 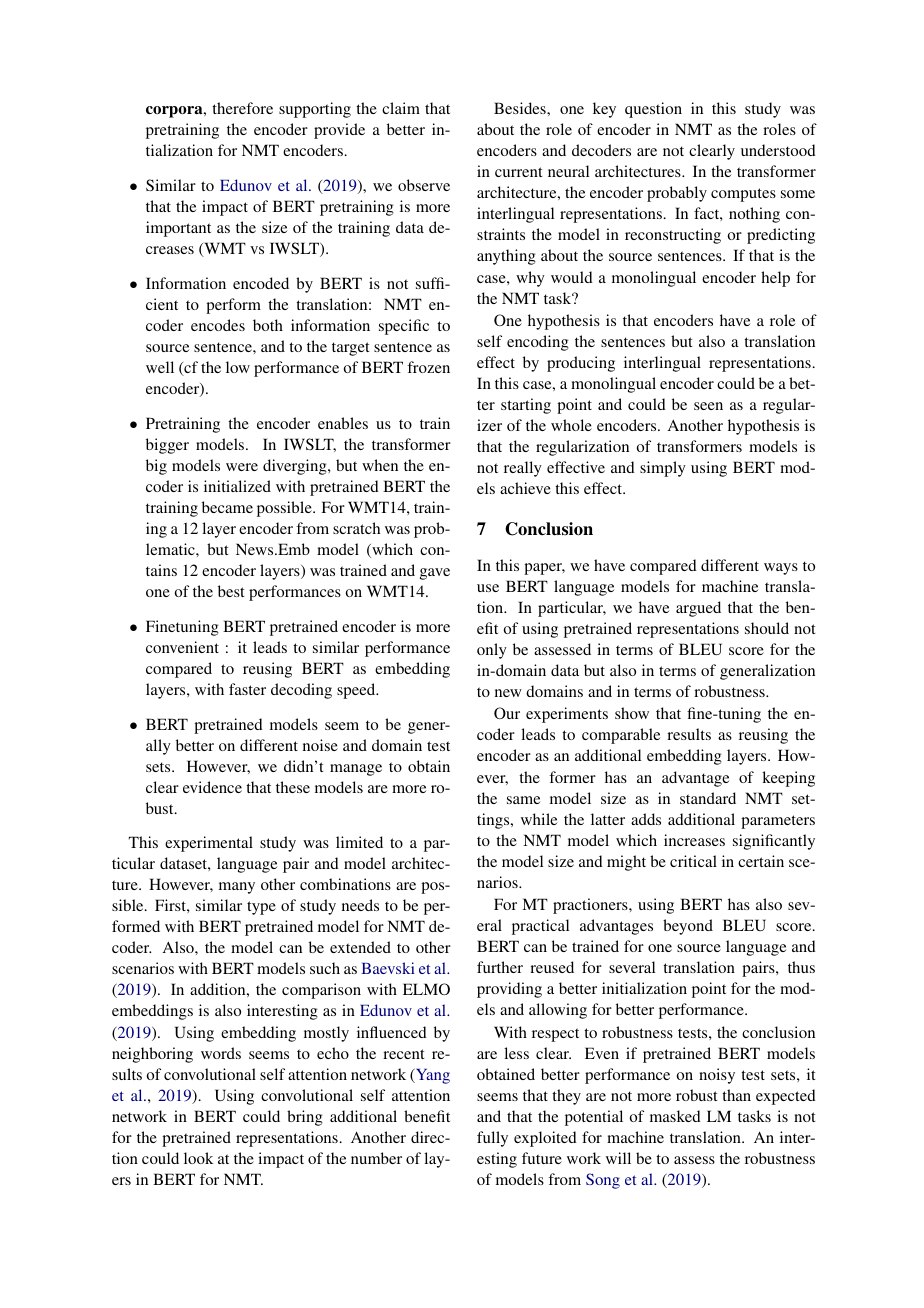 I want to click on seen, so click(x=708, y=406).
